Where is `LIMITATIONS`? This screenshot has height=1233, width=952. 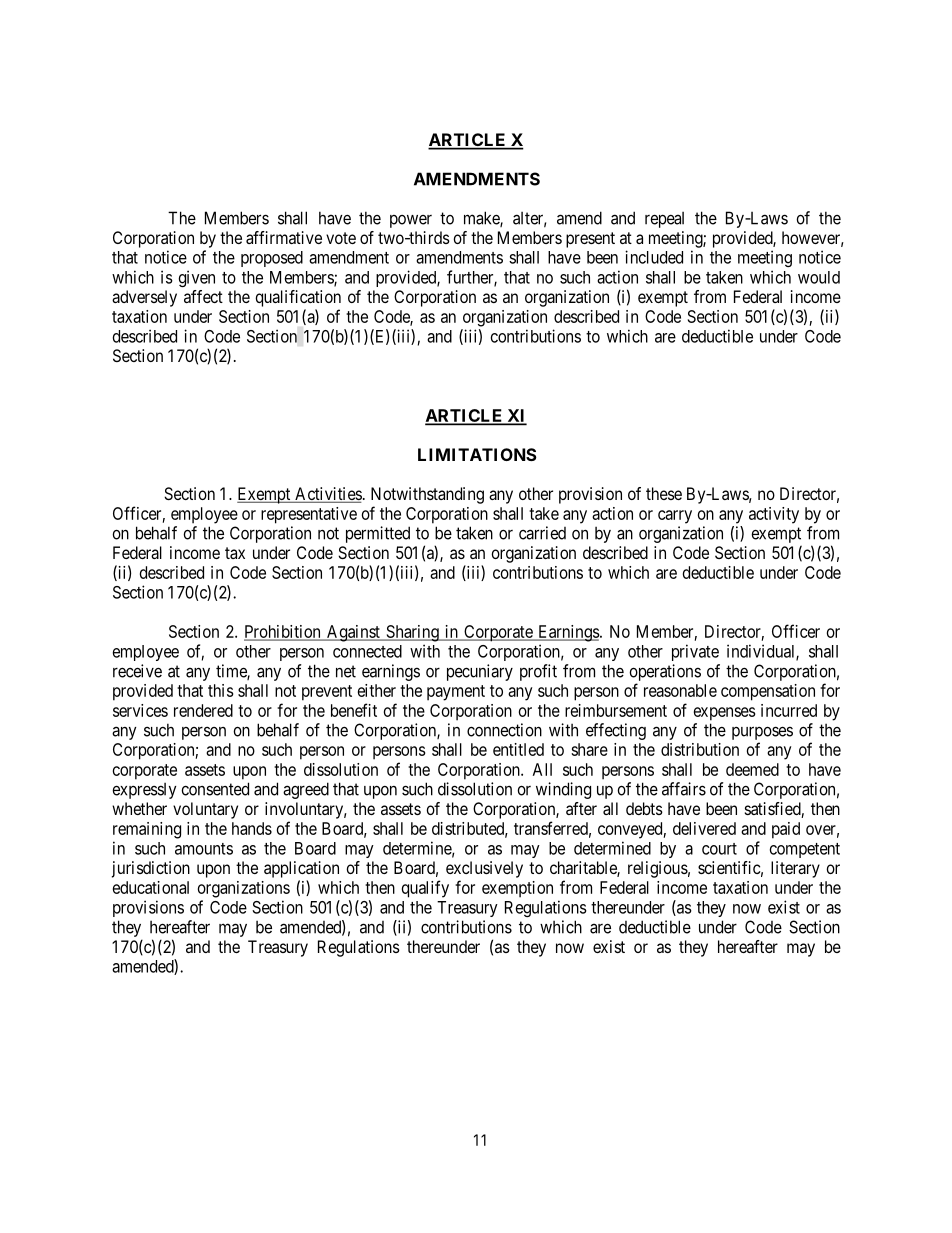 LIMITATIONS is located at coordinates (477, 454).
